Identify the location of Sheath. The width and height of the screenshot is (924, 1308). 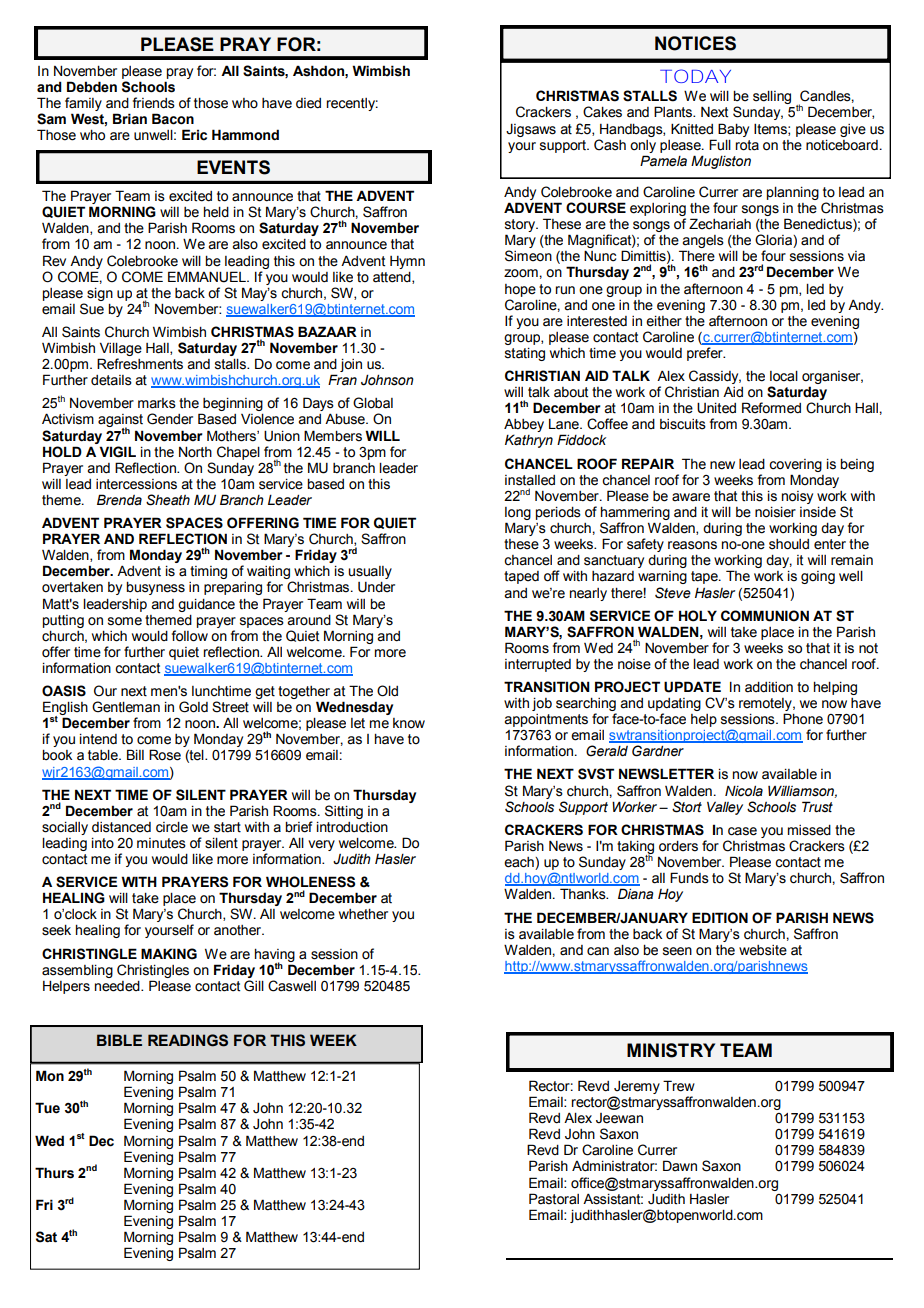
(168, 500).
